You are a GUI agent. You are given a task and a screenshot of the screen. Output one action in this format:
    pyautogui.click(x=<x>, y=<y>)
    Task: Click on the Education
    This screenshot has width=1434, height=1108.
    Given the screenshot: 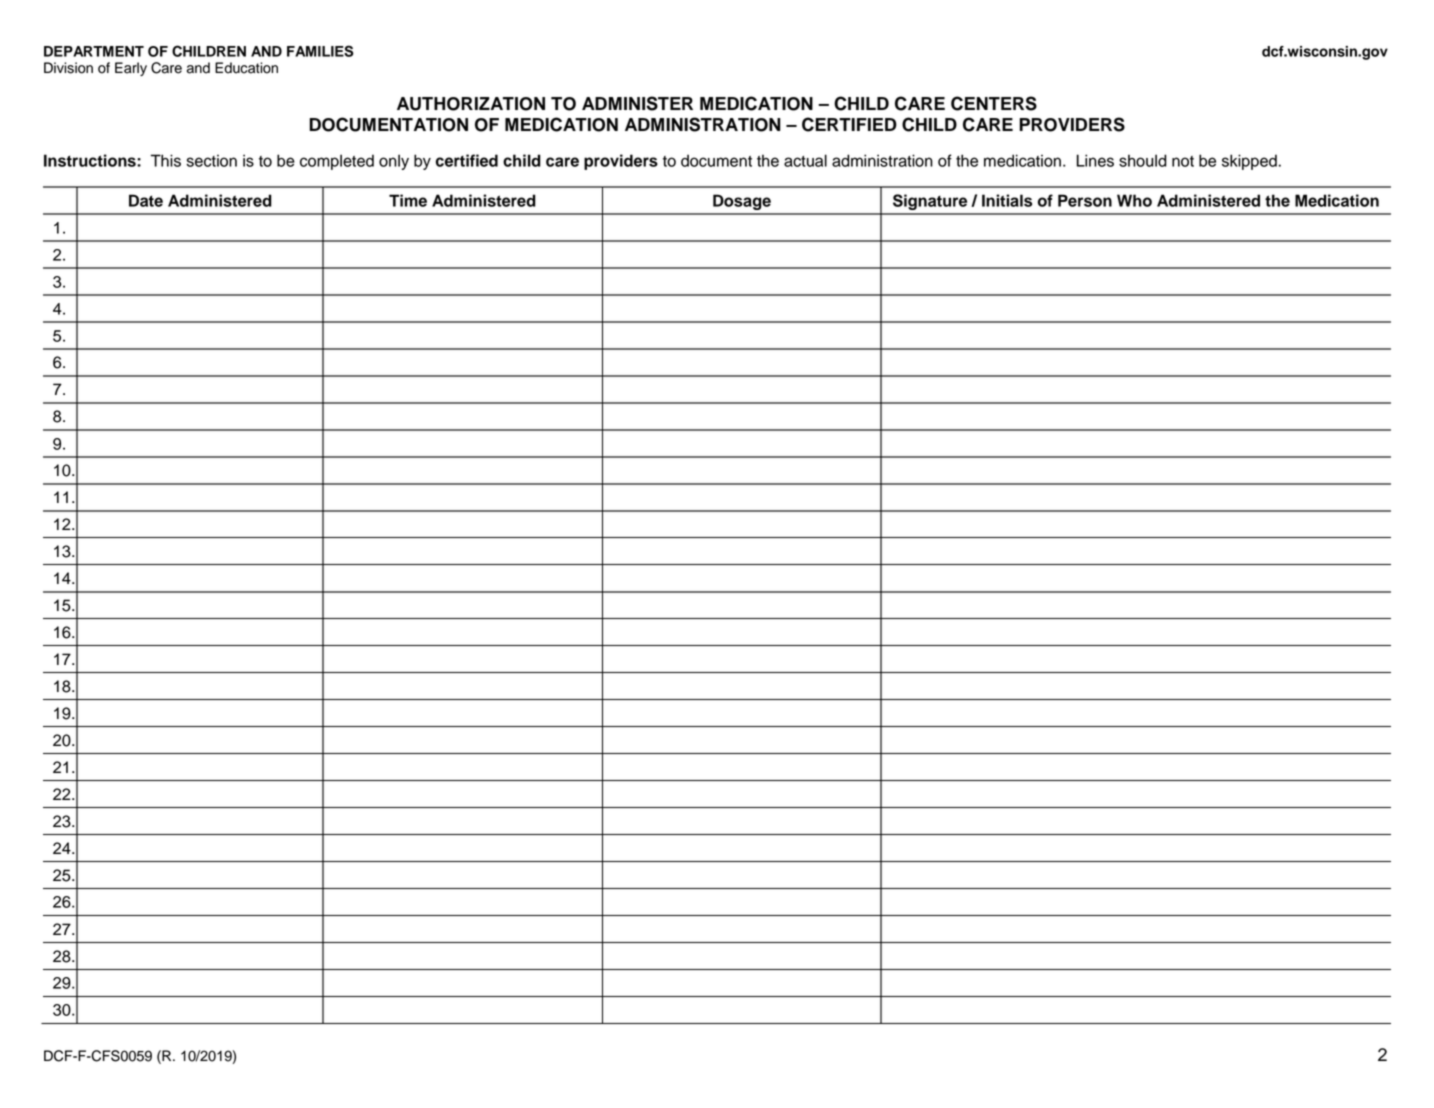 What is the action you would take?
    pyautogui.click(x=246, y=68)
